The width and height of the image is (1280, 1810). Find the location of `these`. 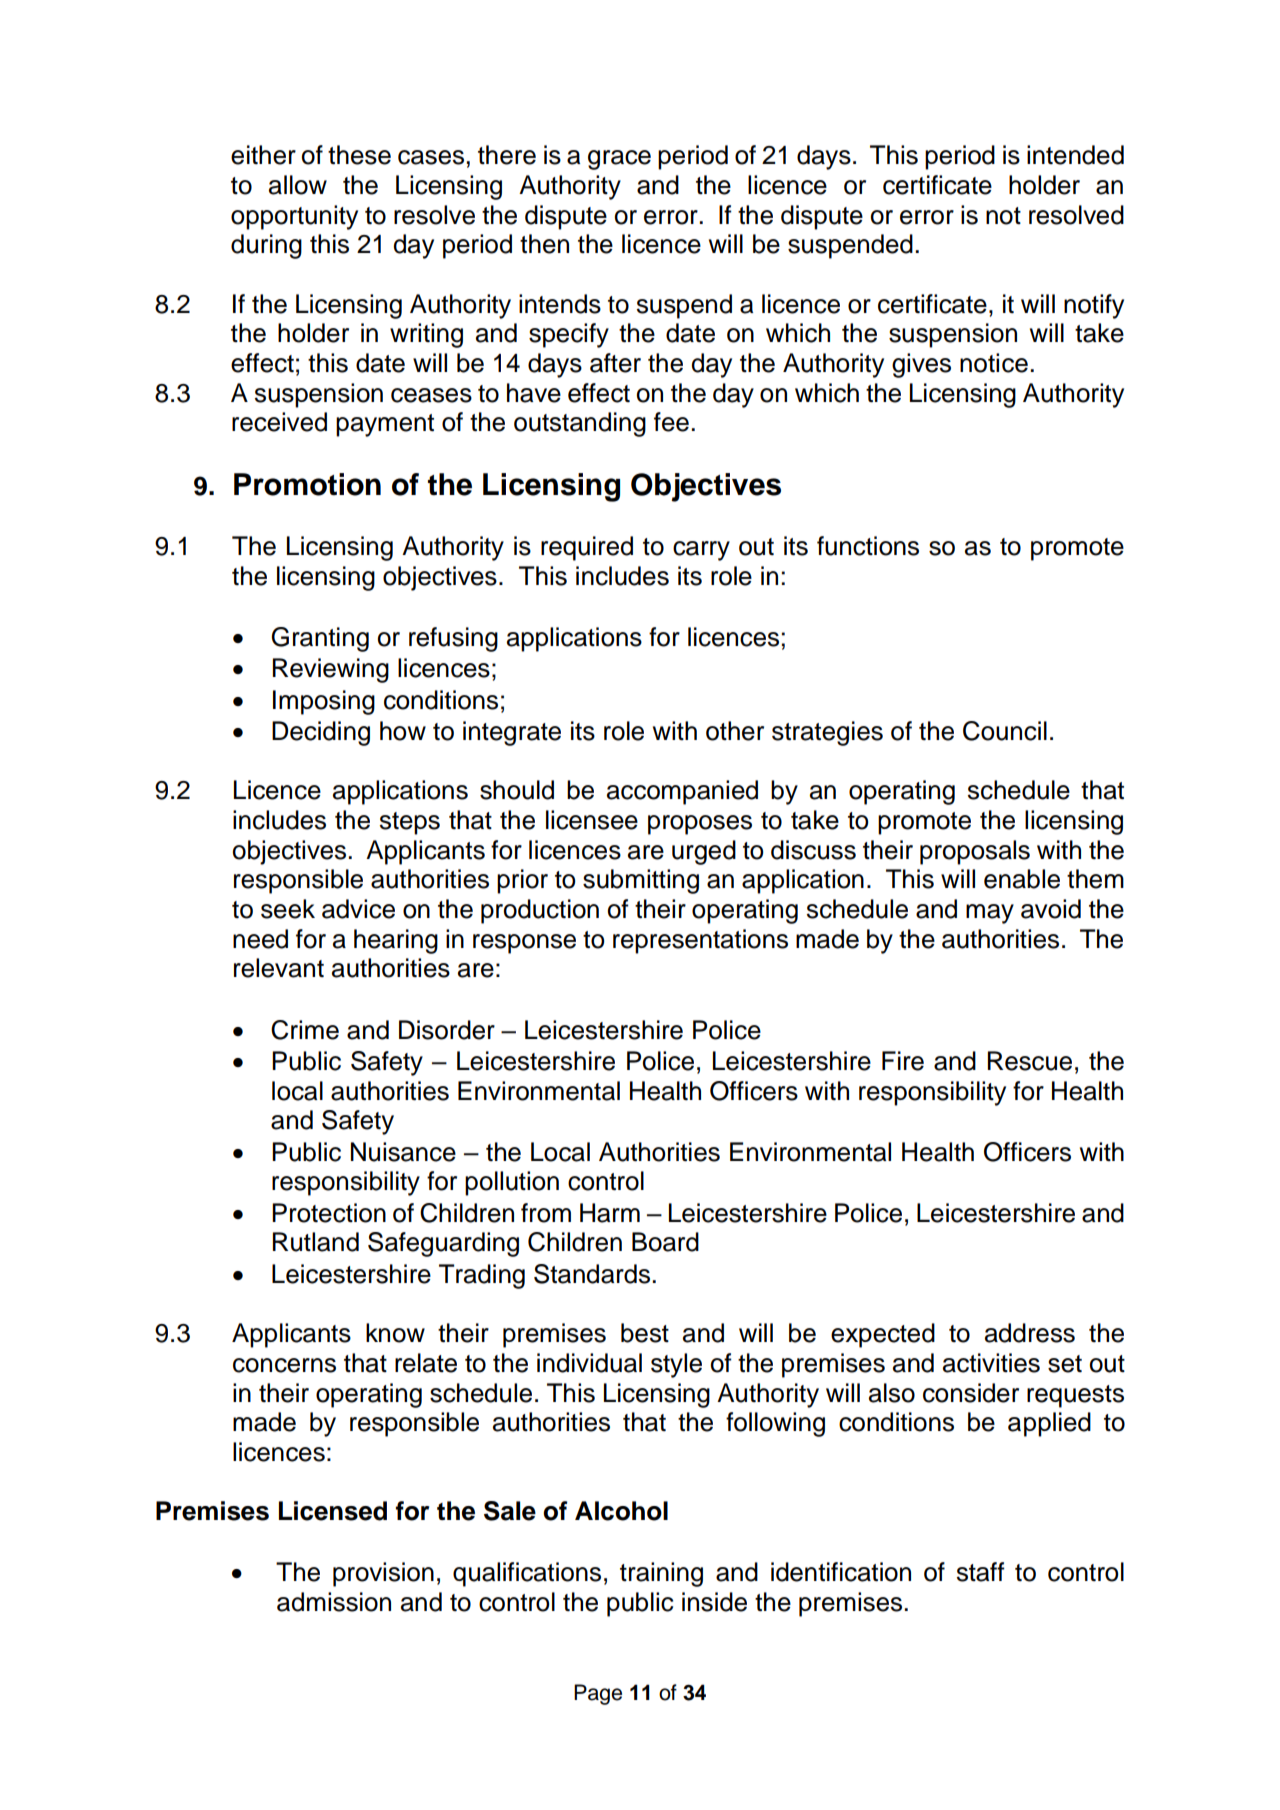

these is located at coordinates (359, 155).
